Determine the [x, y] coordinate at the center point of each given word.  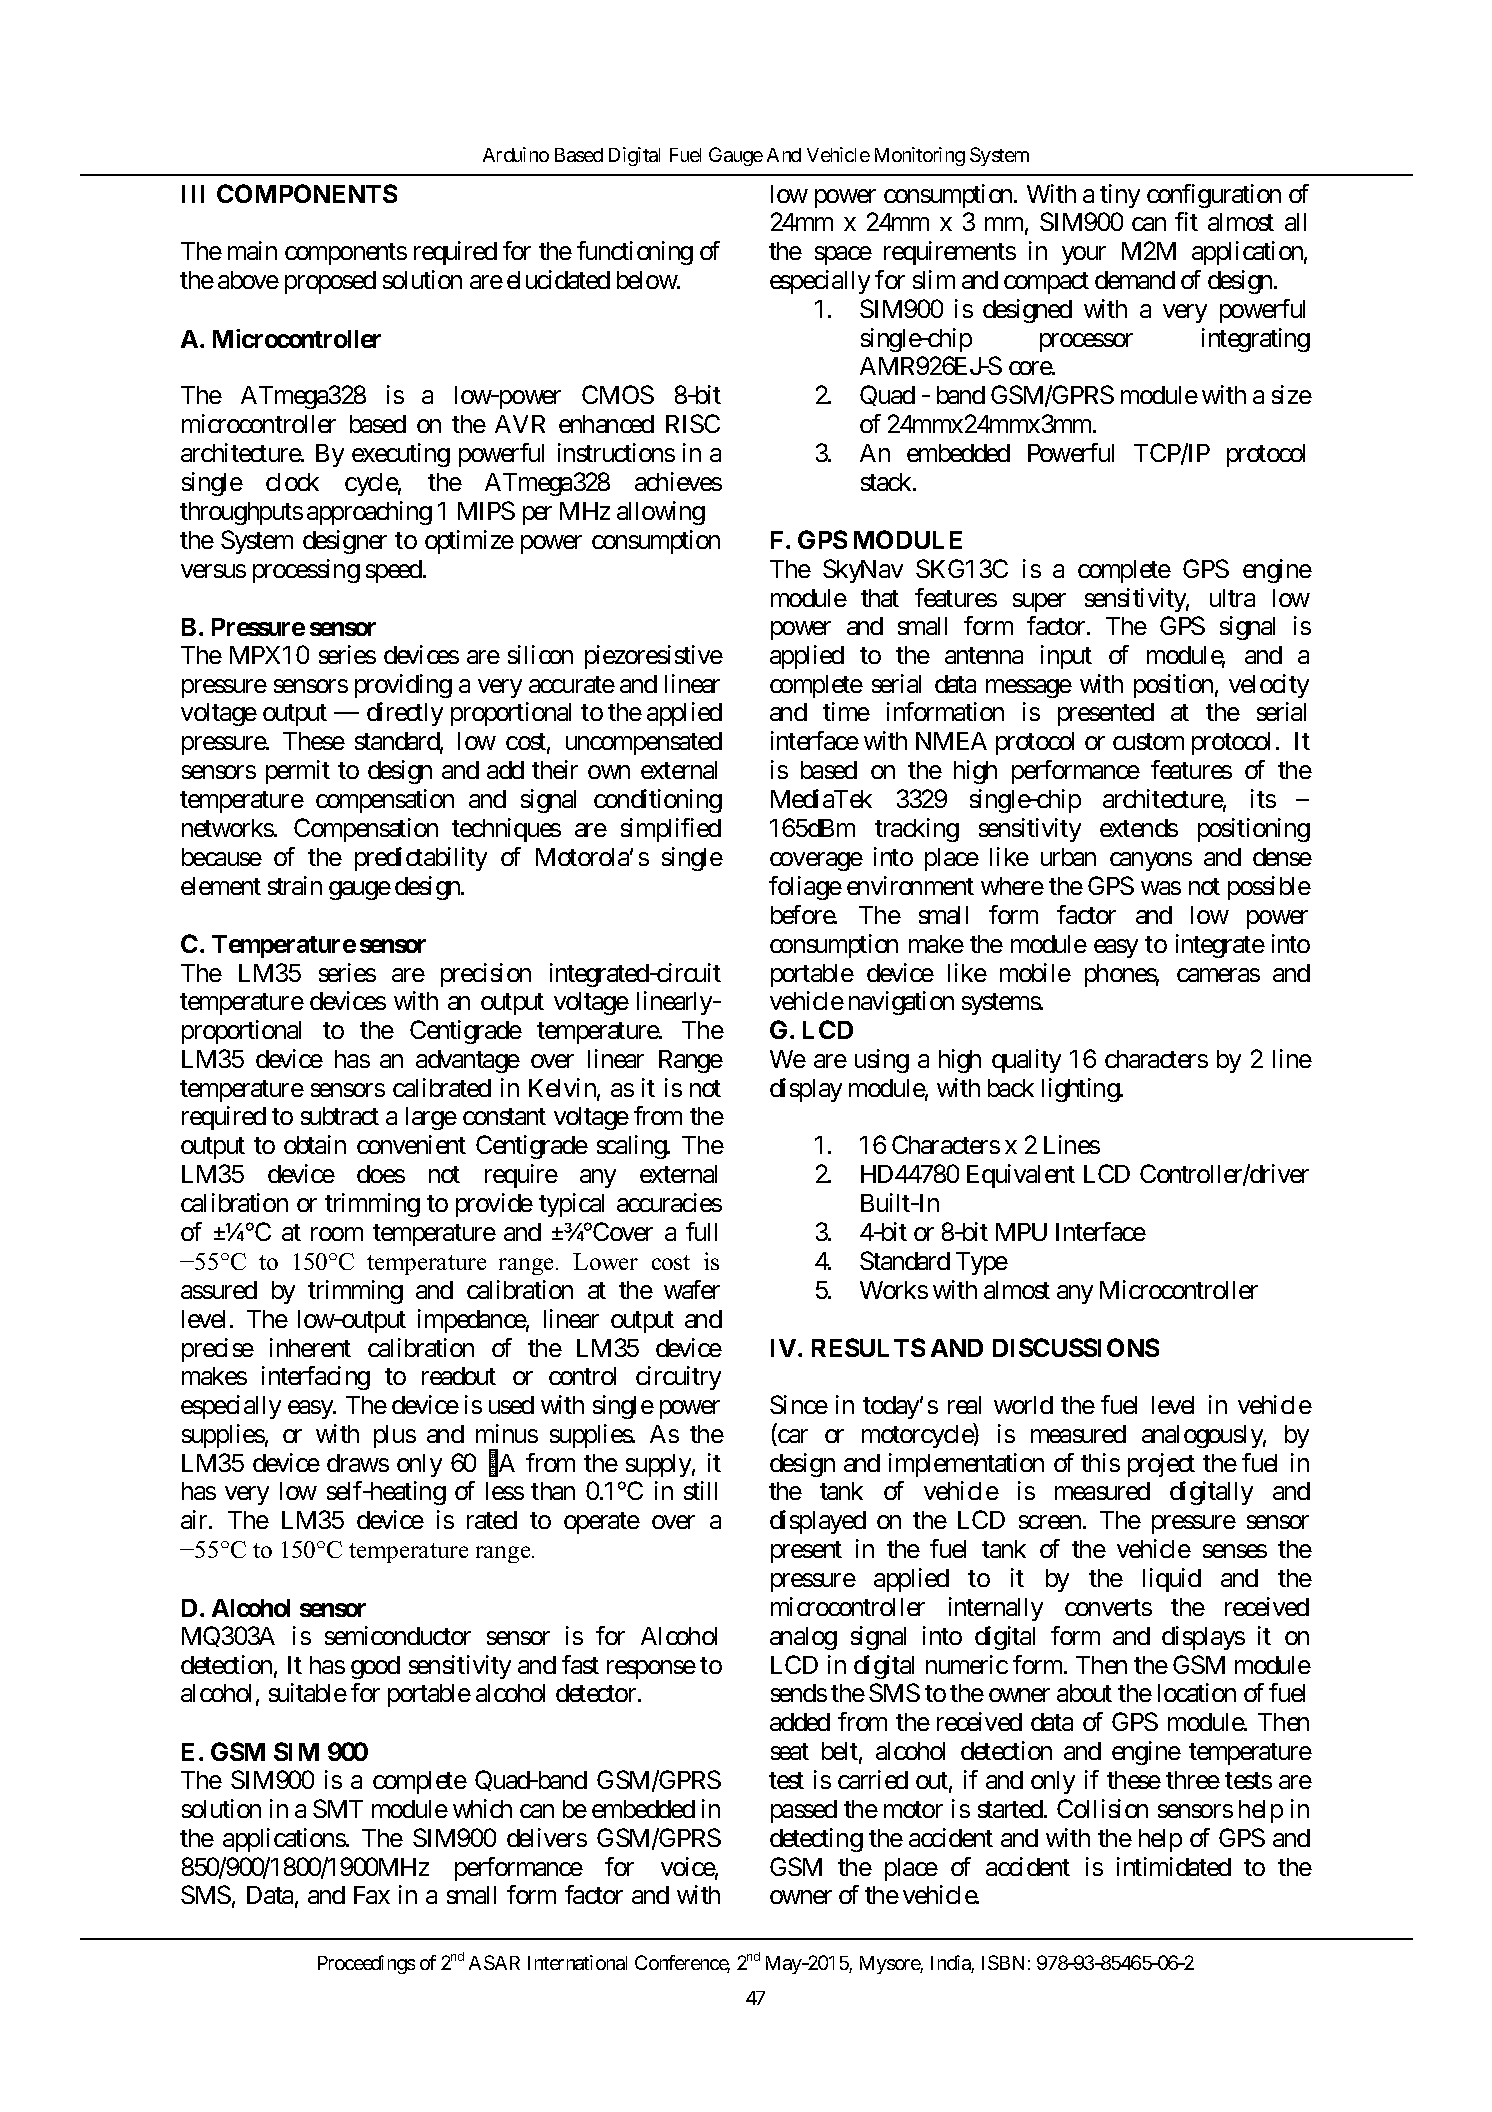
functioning [635, 253]
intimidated [1174, 1866]
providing [403, 686]
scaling [632, 1147]
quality [1026, 1061]
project [1161, 1465]
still [700, 1490]
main [252, 250]
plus [395, 1436]
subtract [340, 1116]
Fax [372, 1895]
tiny [1120, 196]
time [846, 711]
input [1066, 657]
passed [804, 1811]
